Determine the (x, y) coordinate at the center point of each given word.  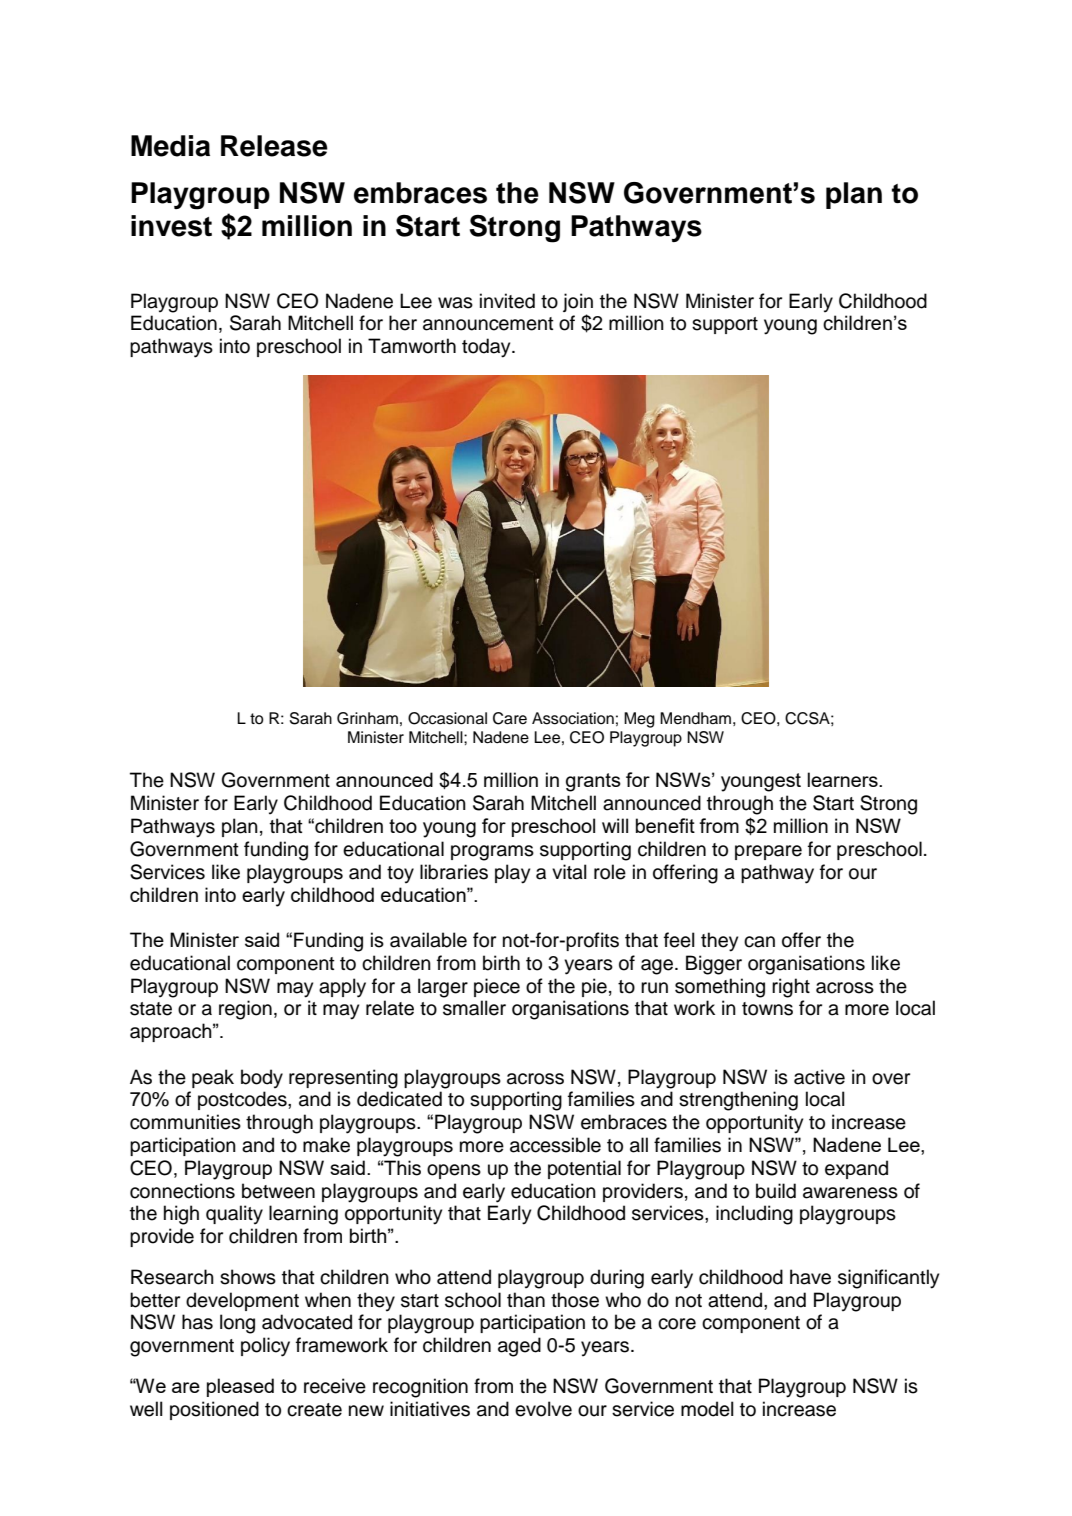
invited (507, 301)
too (403, 826)
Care (510, 718)
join (578, 302)
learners (843, 779)
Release (274, 146)
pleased (240, 1387)
